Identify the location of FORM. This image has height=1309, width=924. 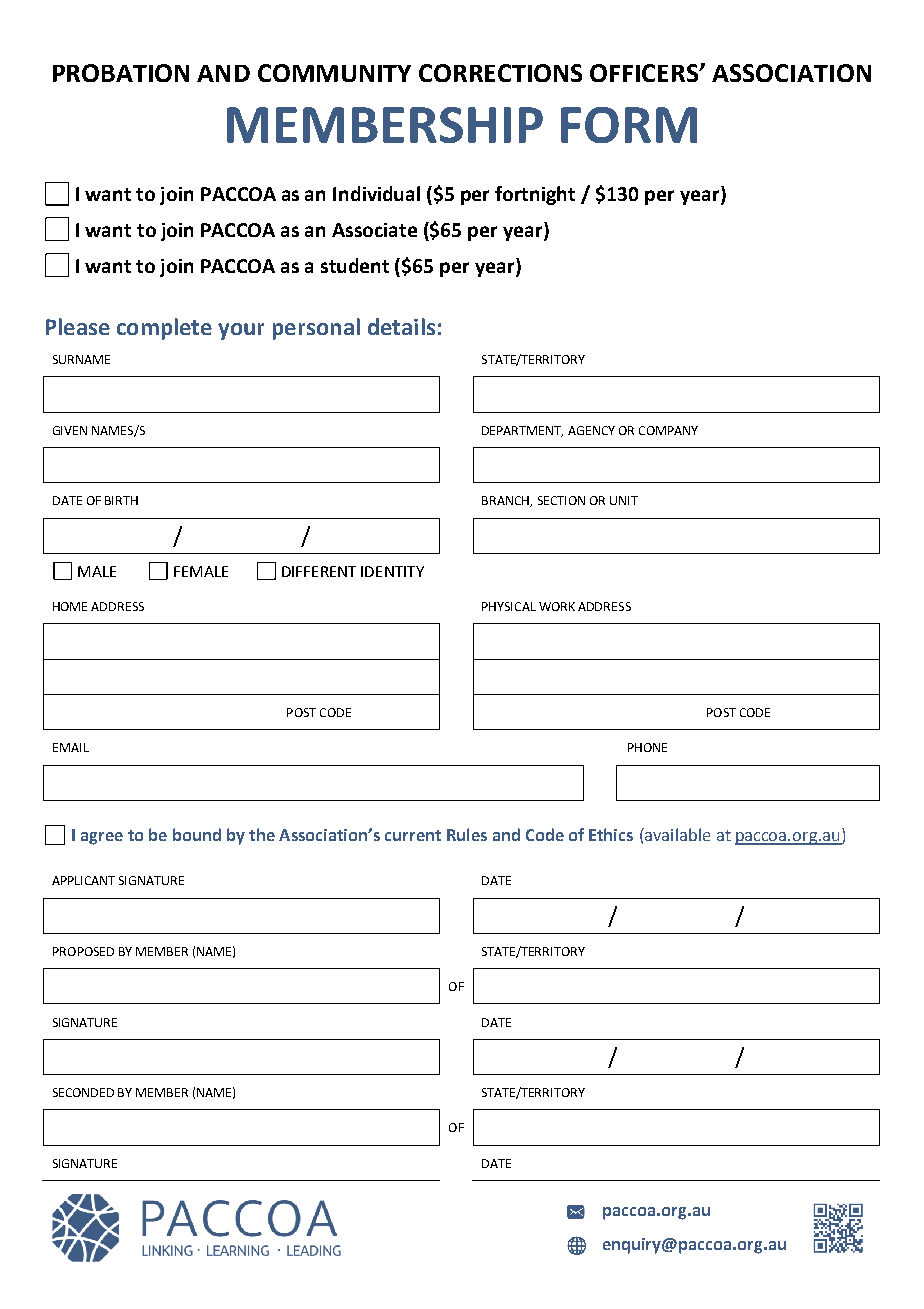
(629, 125).
